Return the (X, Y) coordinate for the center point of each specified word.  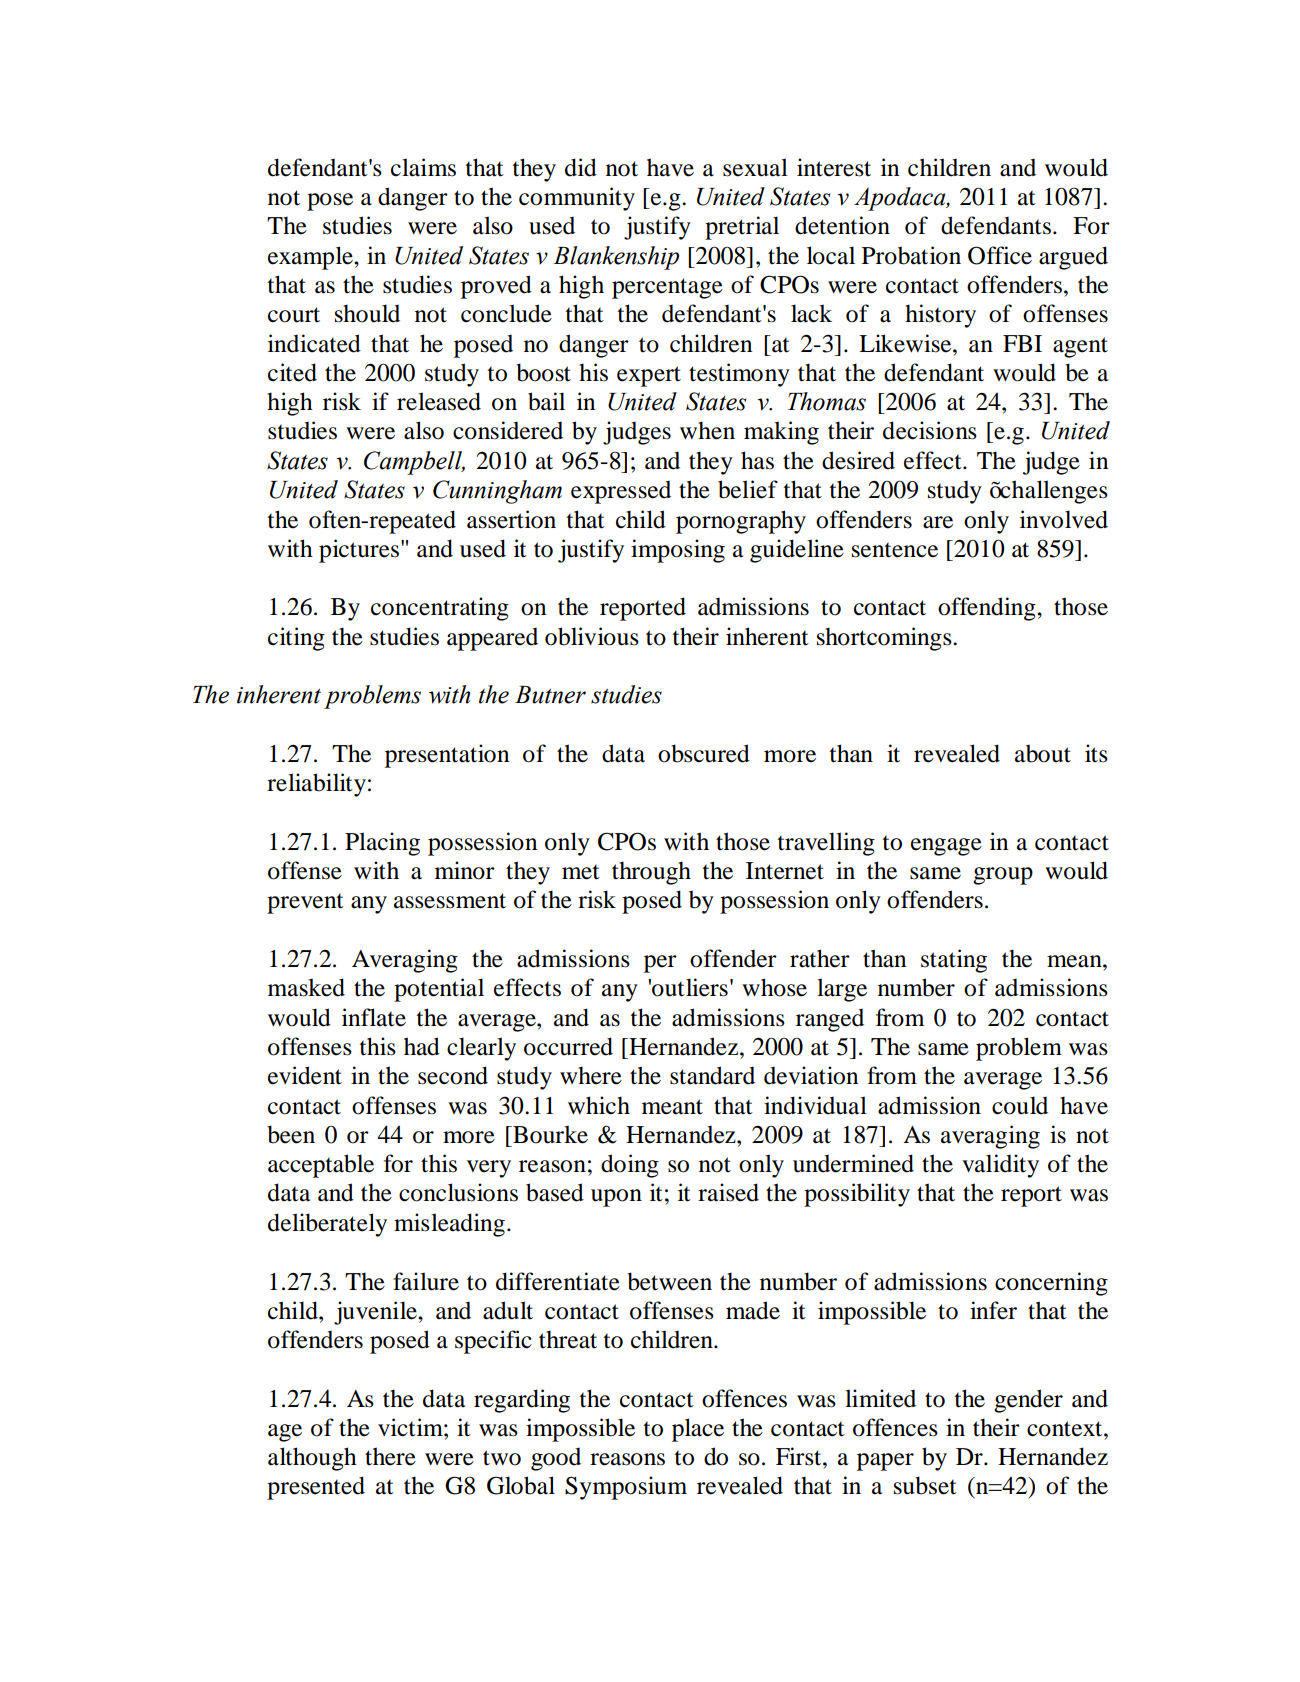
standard (712, 1075)
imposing (678, 551)
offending (988, 609)
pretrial (742, 228)
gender (1028, 1401)
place (698, 1430)
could (1020, 1105)
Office (1000, 255)
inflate (374, 1017)
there (390, 1456)
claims (423, 167)
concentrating (440, 609)
